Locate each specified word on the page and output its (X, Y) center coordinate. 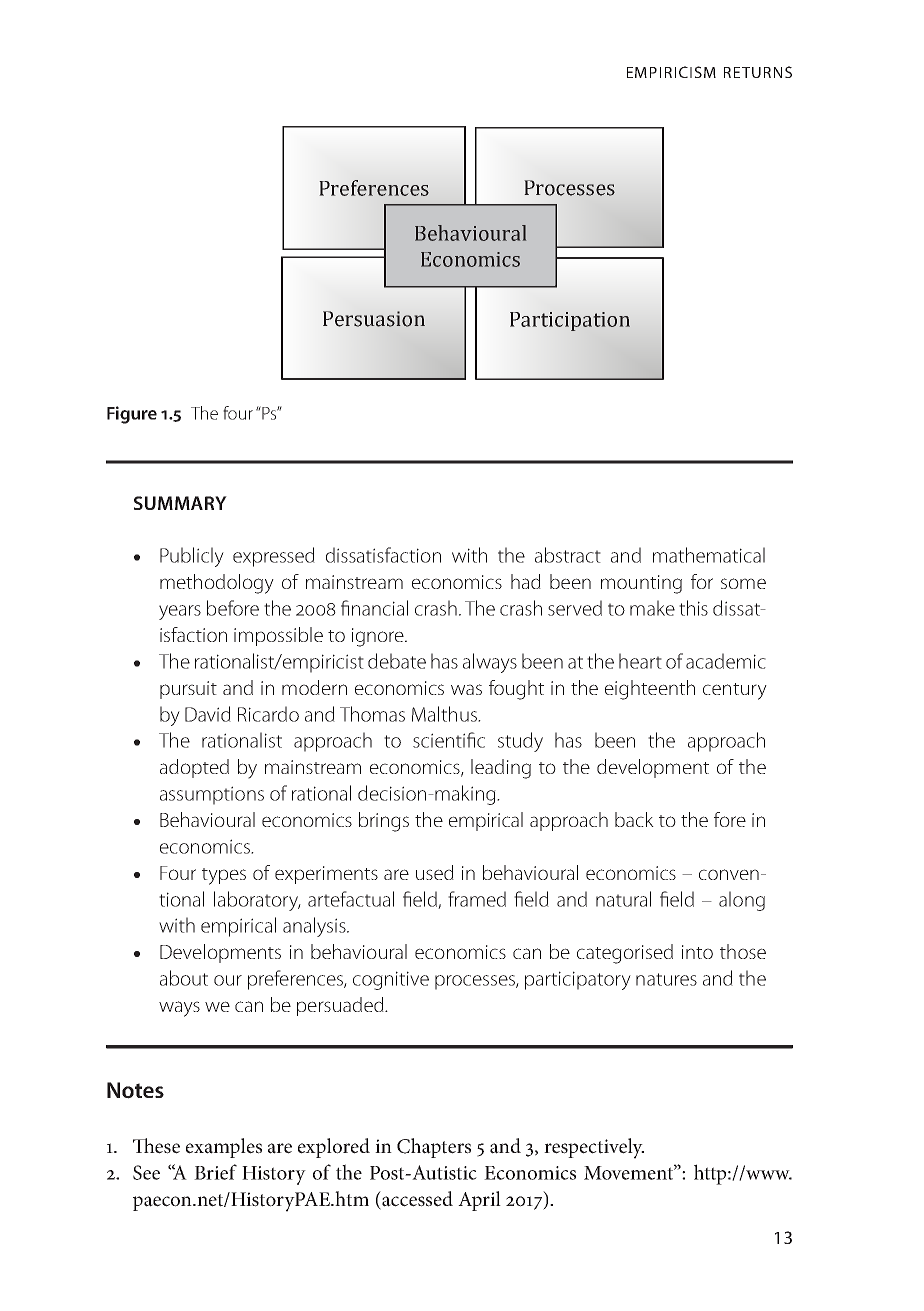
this (693, 608)
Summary (180, 503)
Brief (215, 1172)
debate (397, 661)
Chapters (434, 1148)
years (180, 612)
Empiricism (671, 72)
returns (758, 72)
